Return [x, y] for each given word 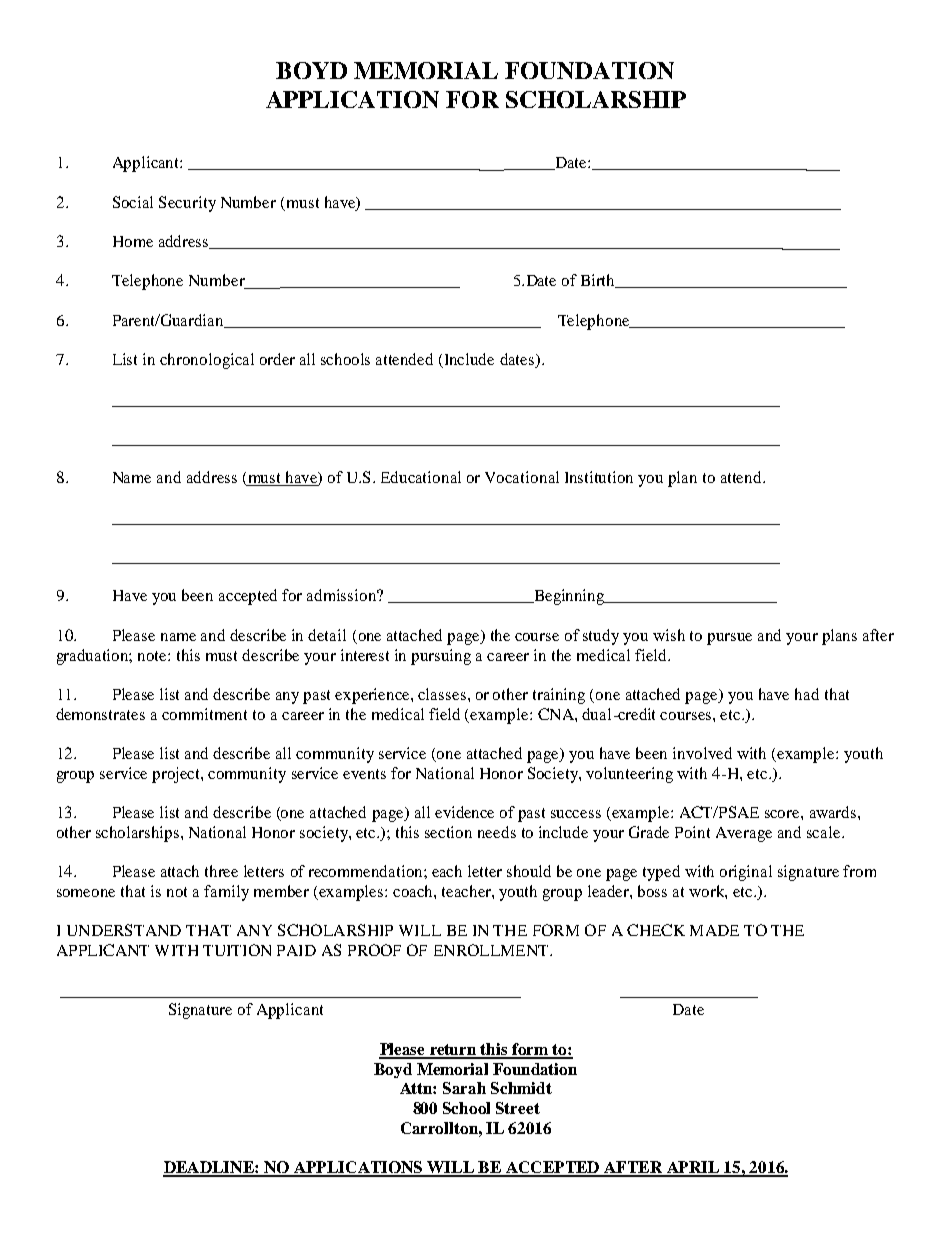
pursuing [441, 657]
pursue [729, 639]
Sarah [464, 1088]
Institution [599, 477]
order [277, 359]
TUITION [237, 950]
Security [187, 204]
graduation [94, 657]
